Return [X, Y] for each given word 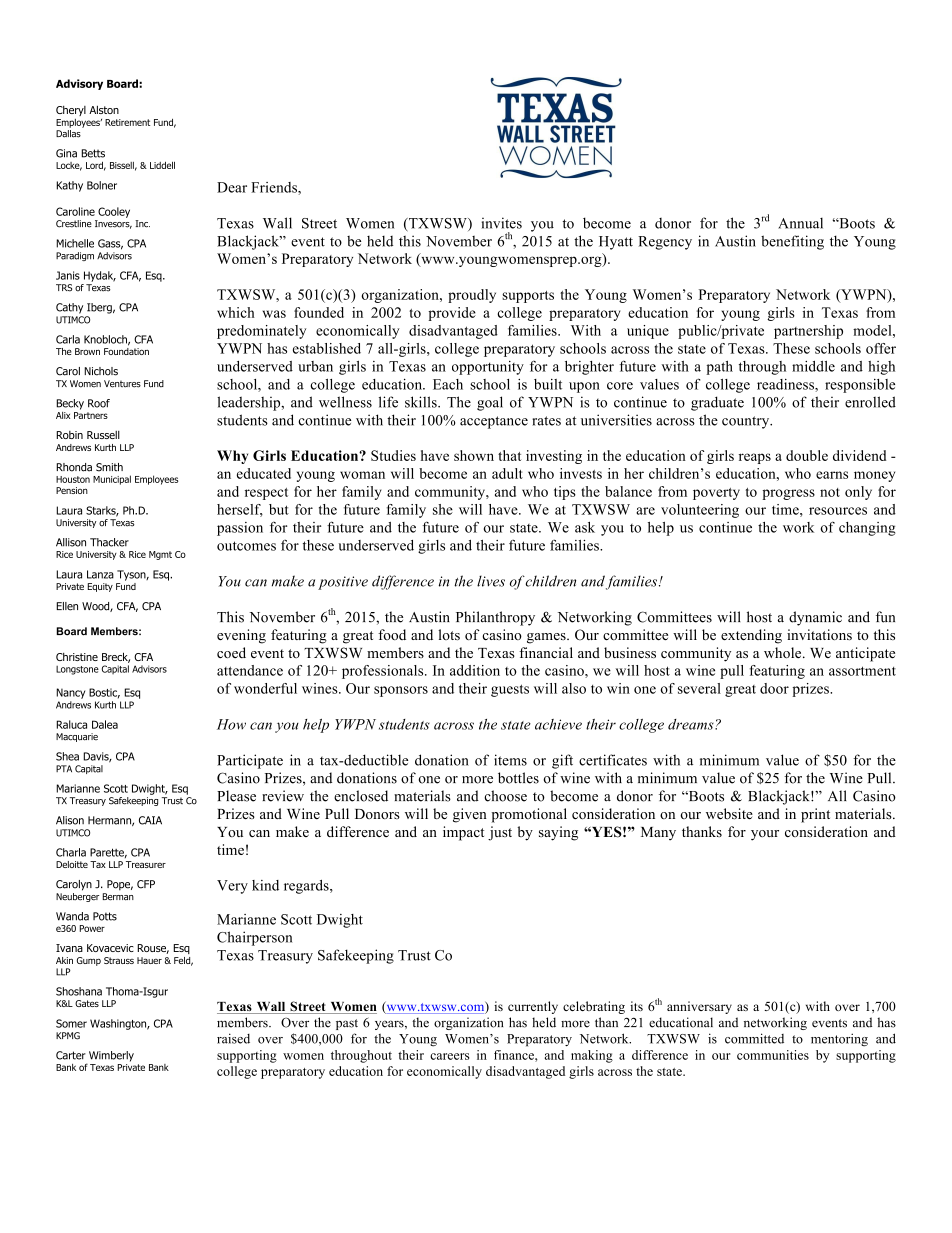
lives [491, 581]
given [470, 815]
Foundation [126, 350]
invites [502, 223]
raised [233, 1038]
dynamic [815, 618]
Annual [800, 223]
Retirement [127, 122]
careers [449, 1056]
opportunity [488, 368]
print [815, 815]
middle [813, 366]
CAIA [150, 820]
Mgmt [160, 555]
